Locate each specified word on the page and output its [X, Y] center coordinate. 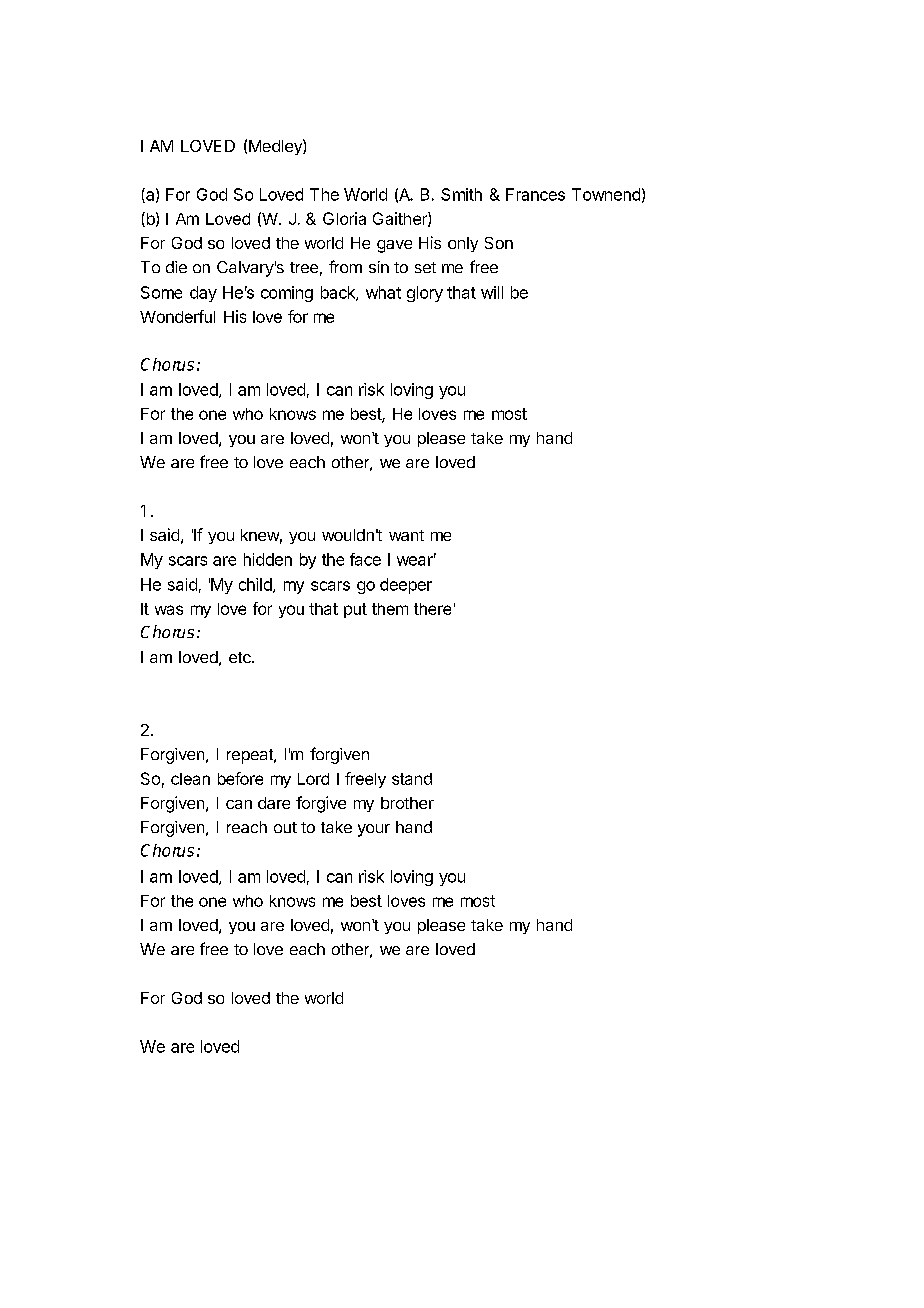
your [374, 830]
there [432, 609]
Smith [461, 194]
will [492, 292]
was [169, 610]
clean [190, 779]
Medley [276, 147]
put [355, 610]
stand [412, 779]
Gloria [344, 218]
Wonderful [177, 316]
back [339, 293]
